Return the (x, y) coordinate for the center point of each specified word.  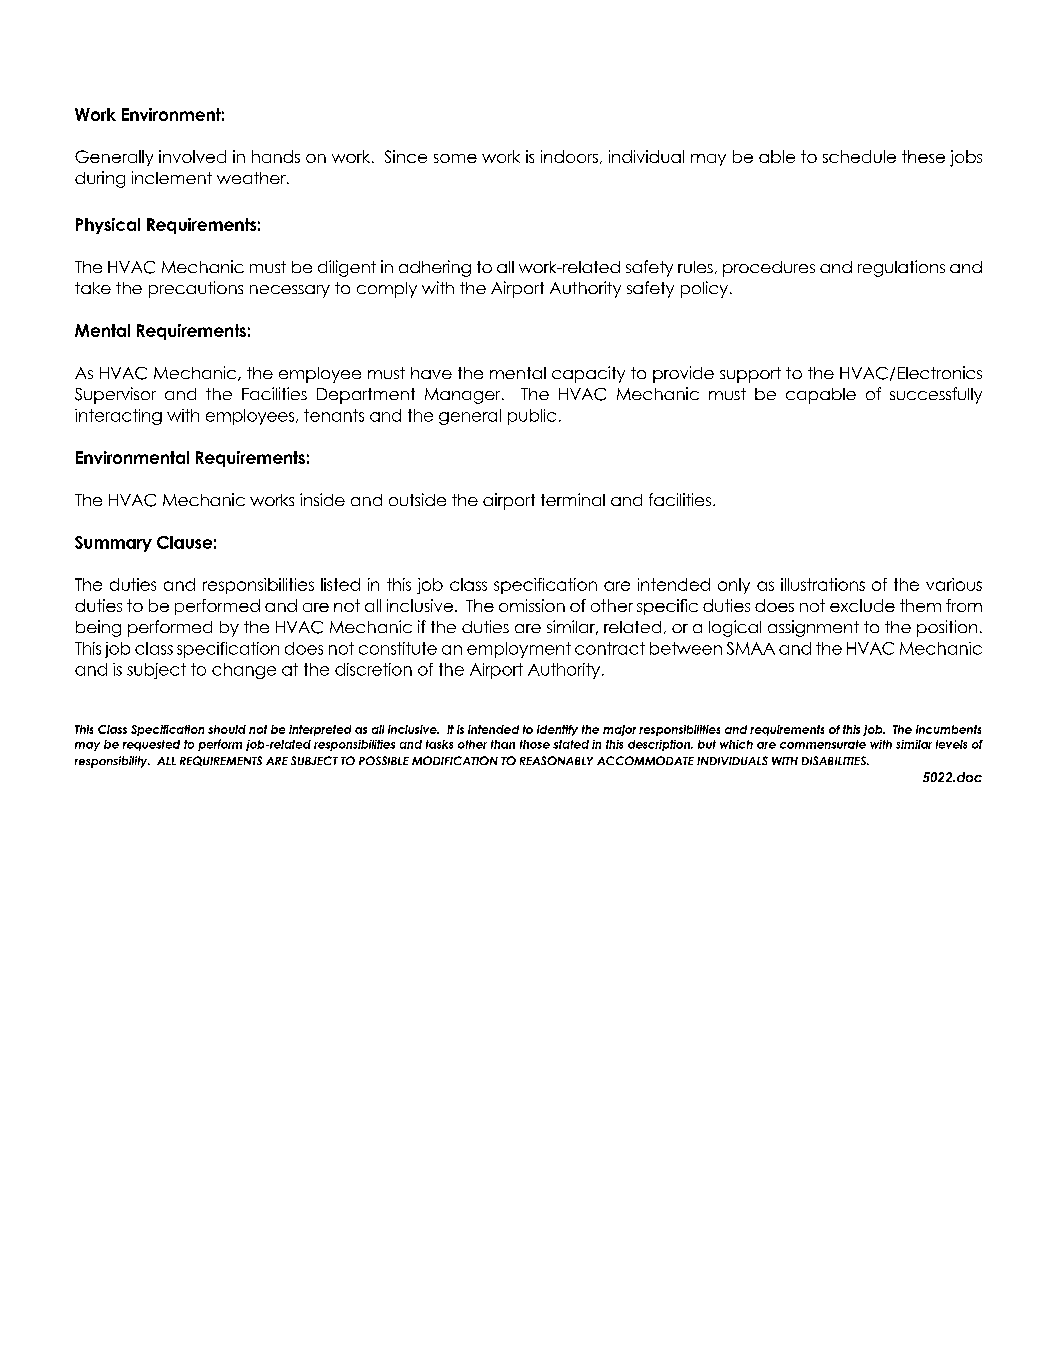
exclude (862, 605)
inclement (172, 177)
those (535, 744)
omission (532, 605)
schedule (859, 156)
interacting (118, 417)
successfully (936, 395)
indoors (569, 156)
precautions (196, 289)
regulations (901, 268)
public (532, 417)
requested (151, 745)
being (98, 628)
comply (387, 290)
